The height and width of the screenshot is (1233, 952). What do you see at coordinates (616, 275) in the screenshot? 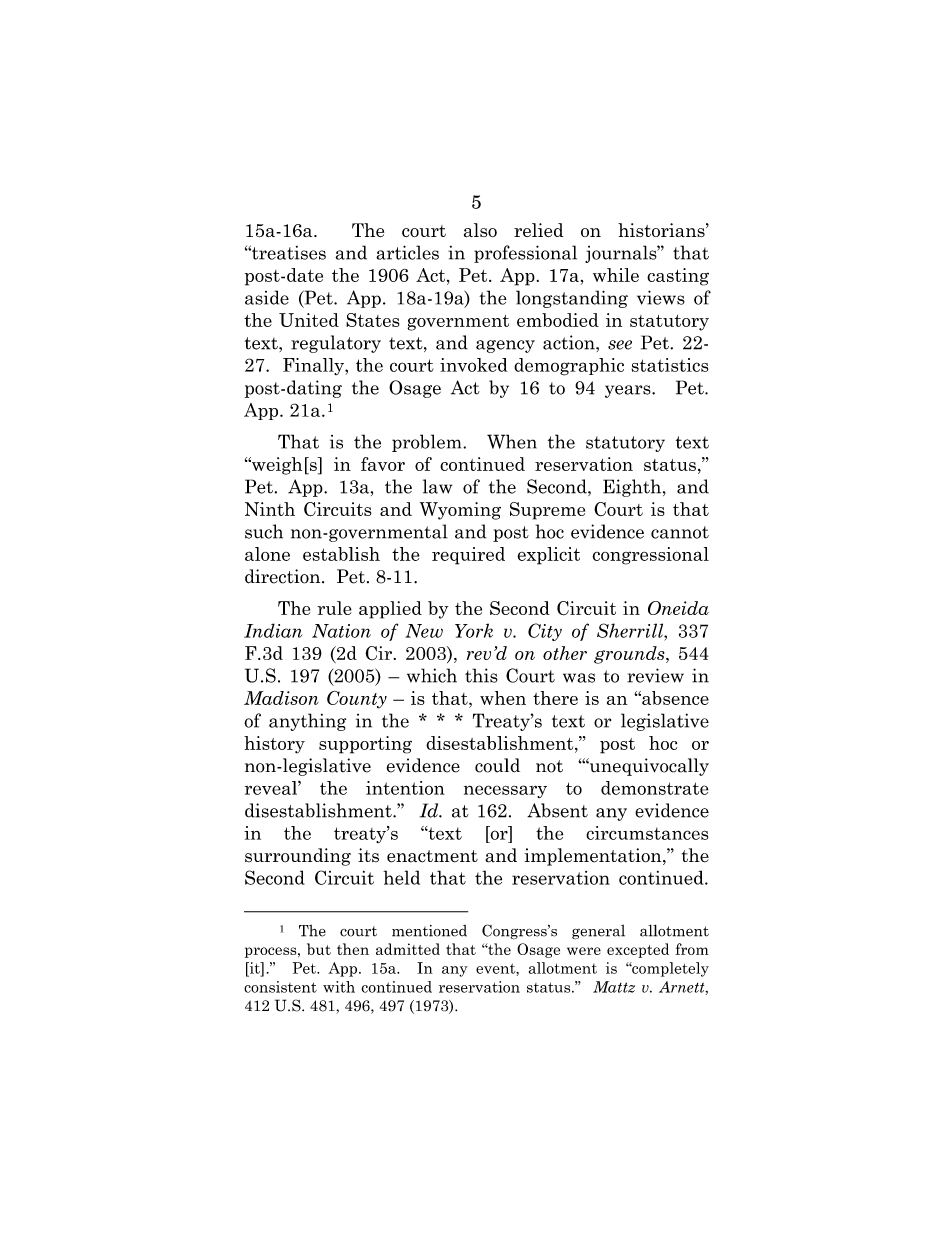
I see `while` at bounding box center [616, 275].
